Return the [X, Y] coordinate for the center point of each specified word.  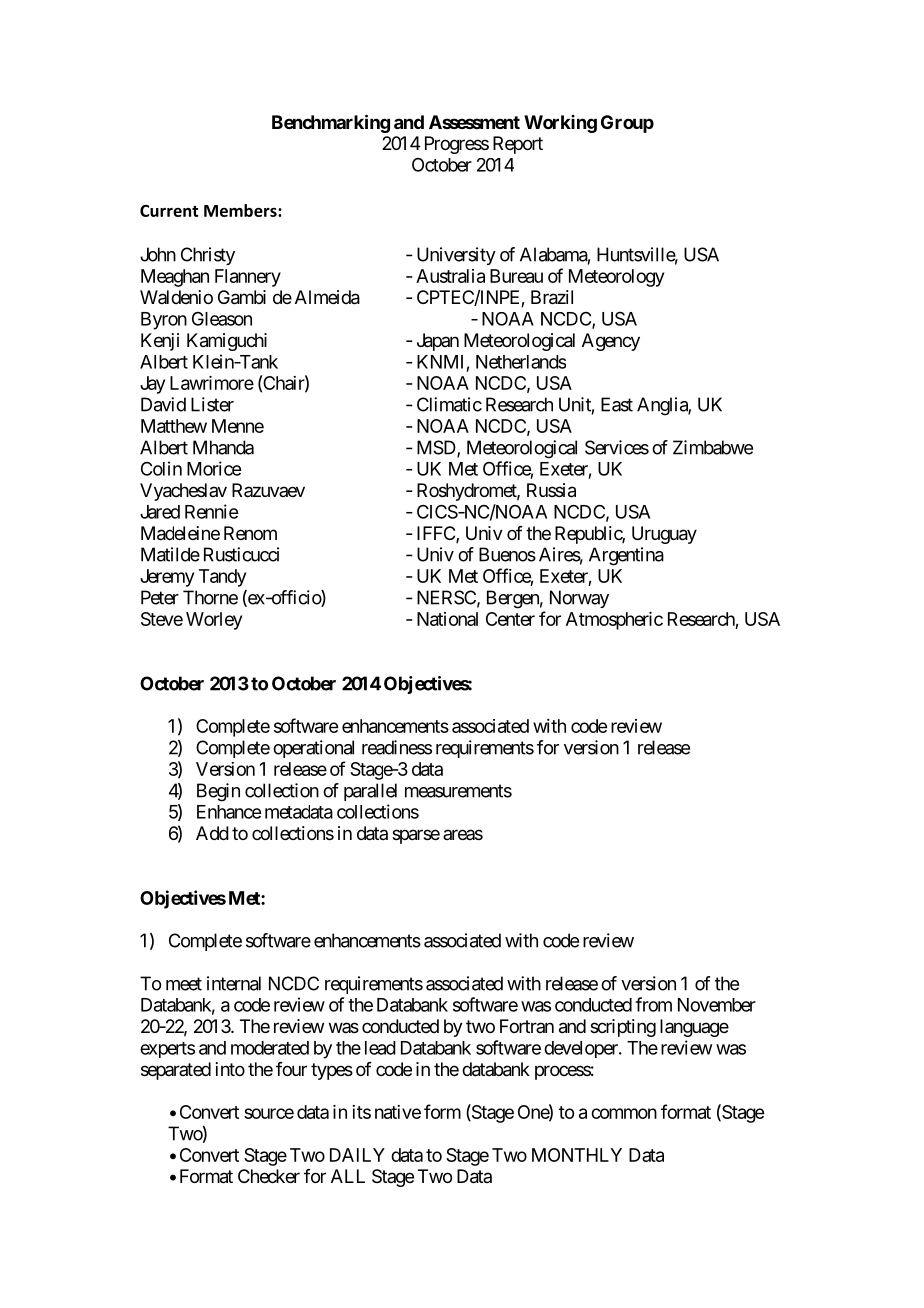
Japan [438, 342]
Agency [611, 342]
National [447, 619]
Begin [218, 792]
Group [627, 124]
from [653, 1004]
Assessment [474, 122]
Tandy [222, 578]
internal [234, 983]
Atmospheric [614, 621]
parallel [370, 792]
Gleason [222, 319]
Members [241, 210]
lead [380, 1048]
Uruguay [664, 535]
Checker [269, 1176]
